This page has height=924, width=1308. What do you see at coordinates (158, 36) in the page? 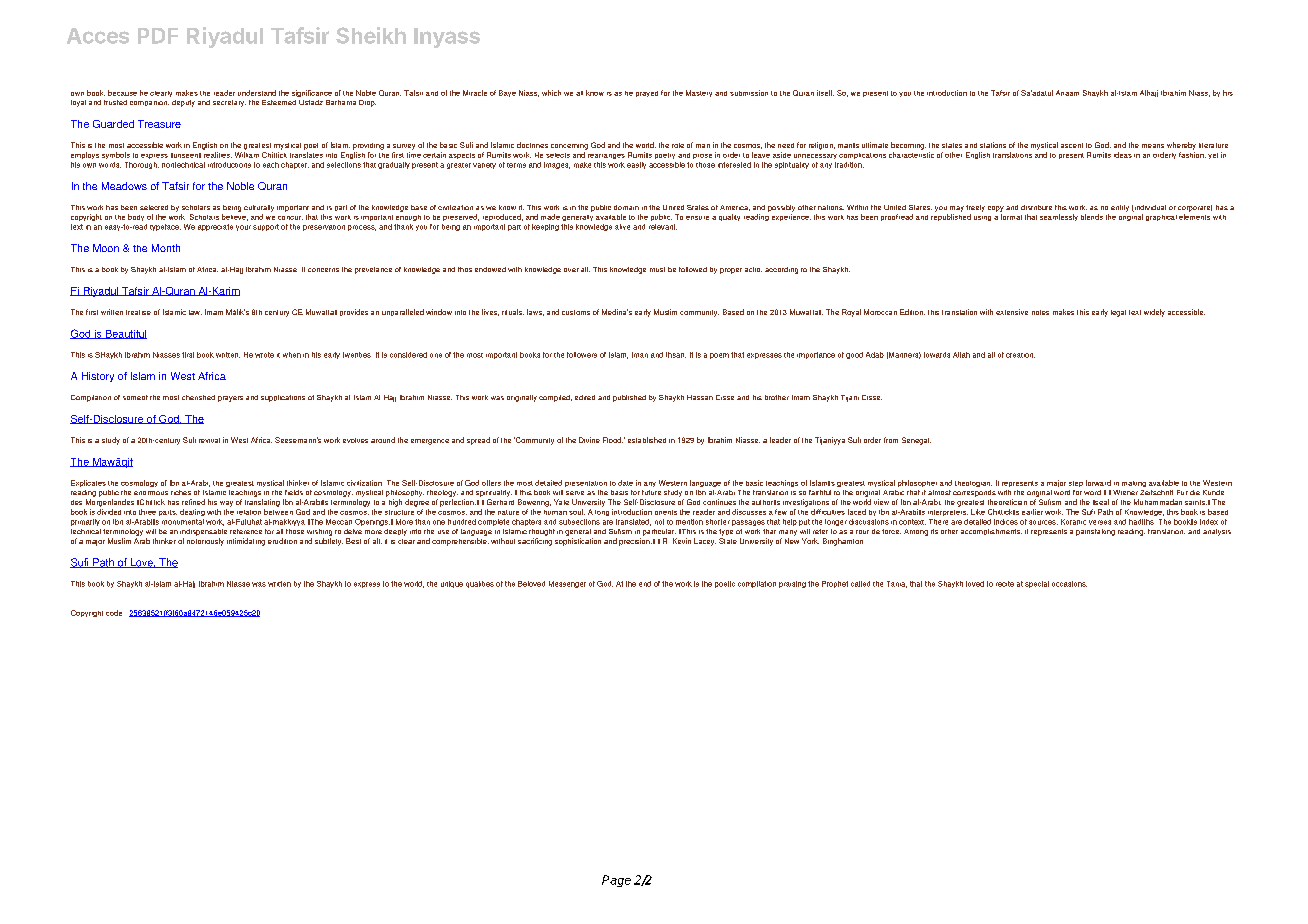
I see `PDF` at bounding box center [158, 36].
